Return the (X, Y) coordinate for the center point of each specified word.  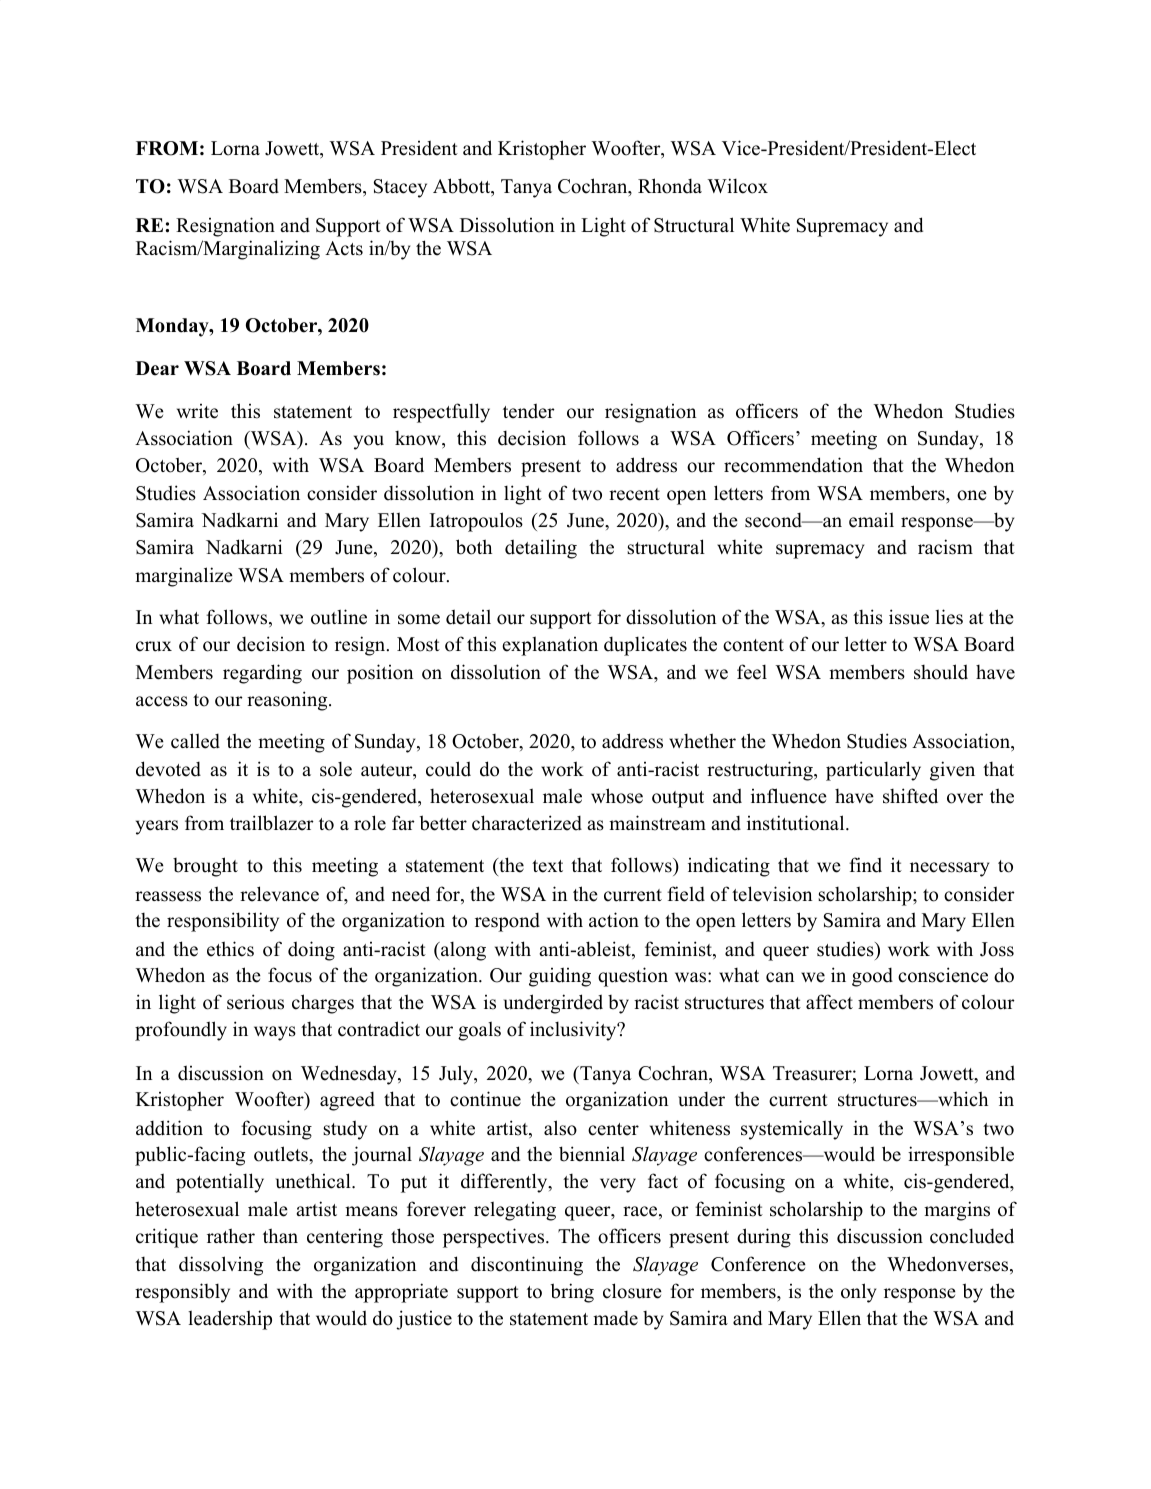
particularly (873, 771)
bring (572, 1293)
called (195, 741)
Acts (344, 248)
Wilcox (737, 186)
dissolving (221, 1266)
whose (617, 796)
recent (634, 494)
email (871, 520)
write (197, 411)
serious (255, 1002)
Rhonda (670, 186)
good (872, 977)
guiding (560, 977)
